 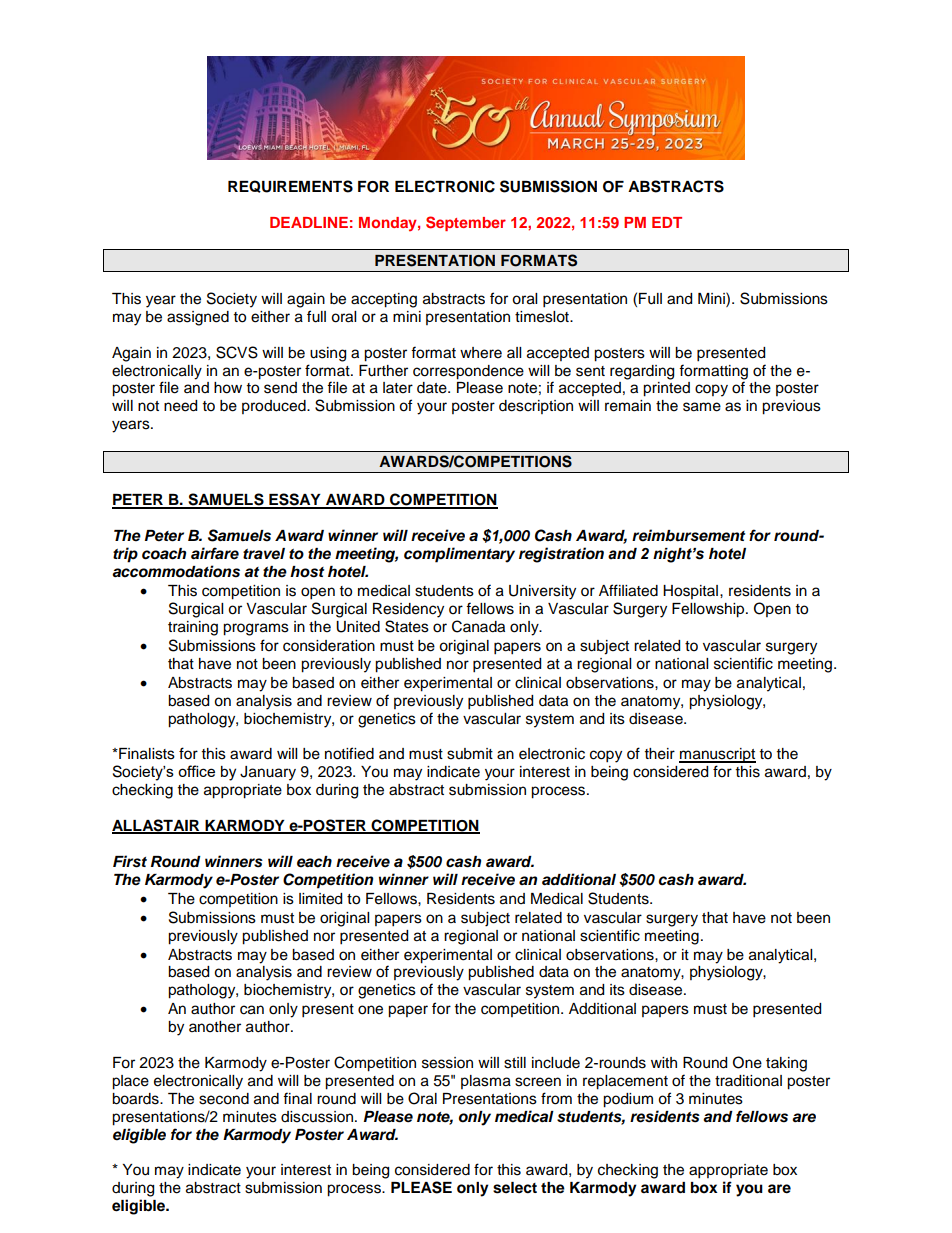 I want to click on training, so click(x=193, y=628).
